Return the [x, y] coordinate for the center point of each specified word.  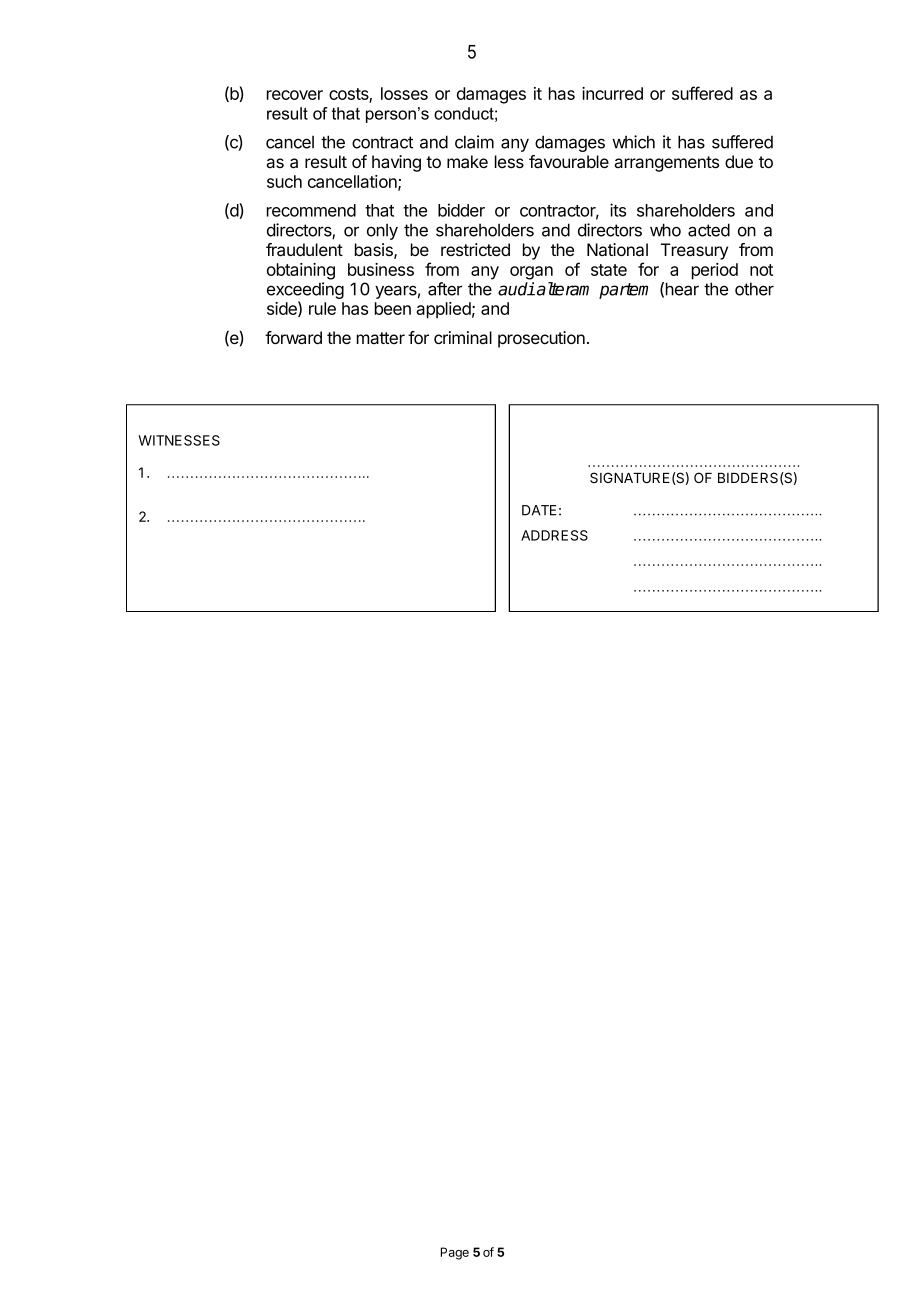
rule [322, 308]
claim [474, 142]
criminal [463, 337]
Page [455, 1253]
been [393, 308]
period [715, 271]
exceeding [305, 292]
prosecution [541, 339]
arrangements [666, 164]
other [754, 289]
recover [295, 95]
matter [381, 338]
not [761, 270]
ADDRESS [554, 535]
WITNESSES [179, 440]
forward [293, 338]
